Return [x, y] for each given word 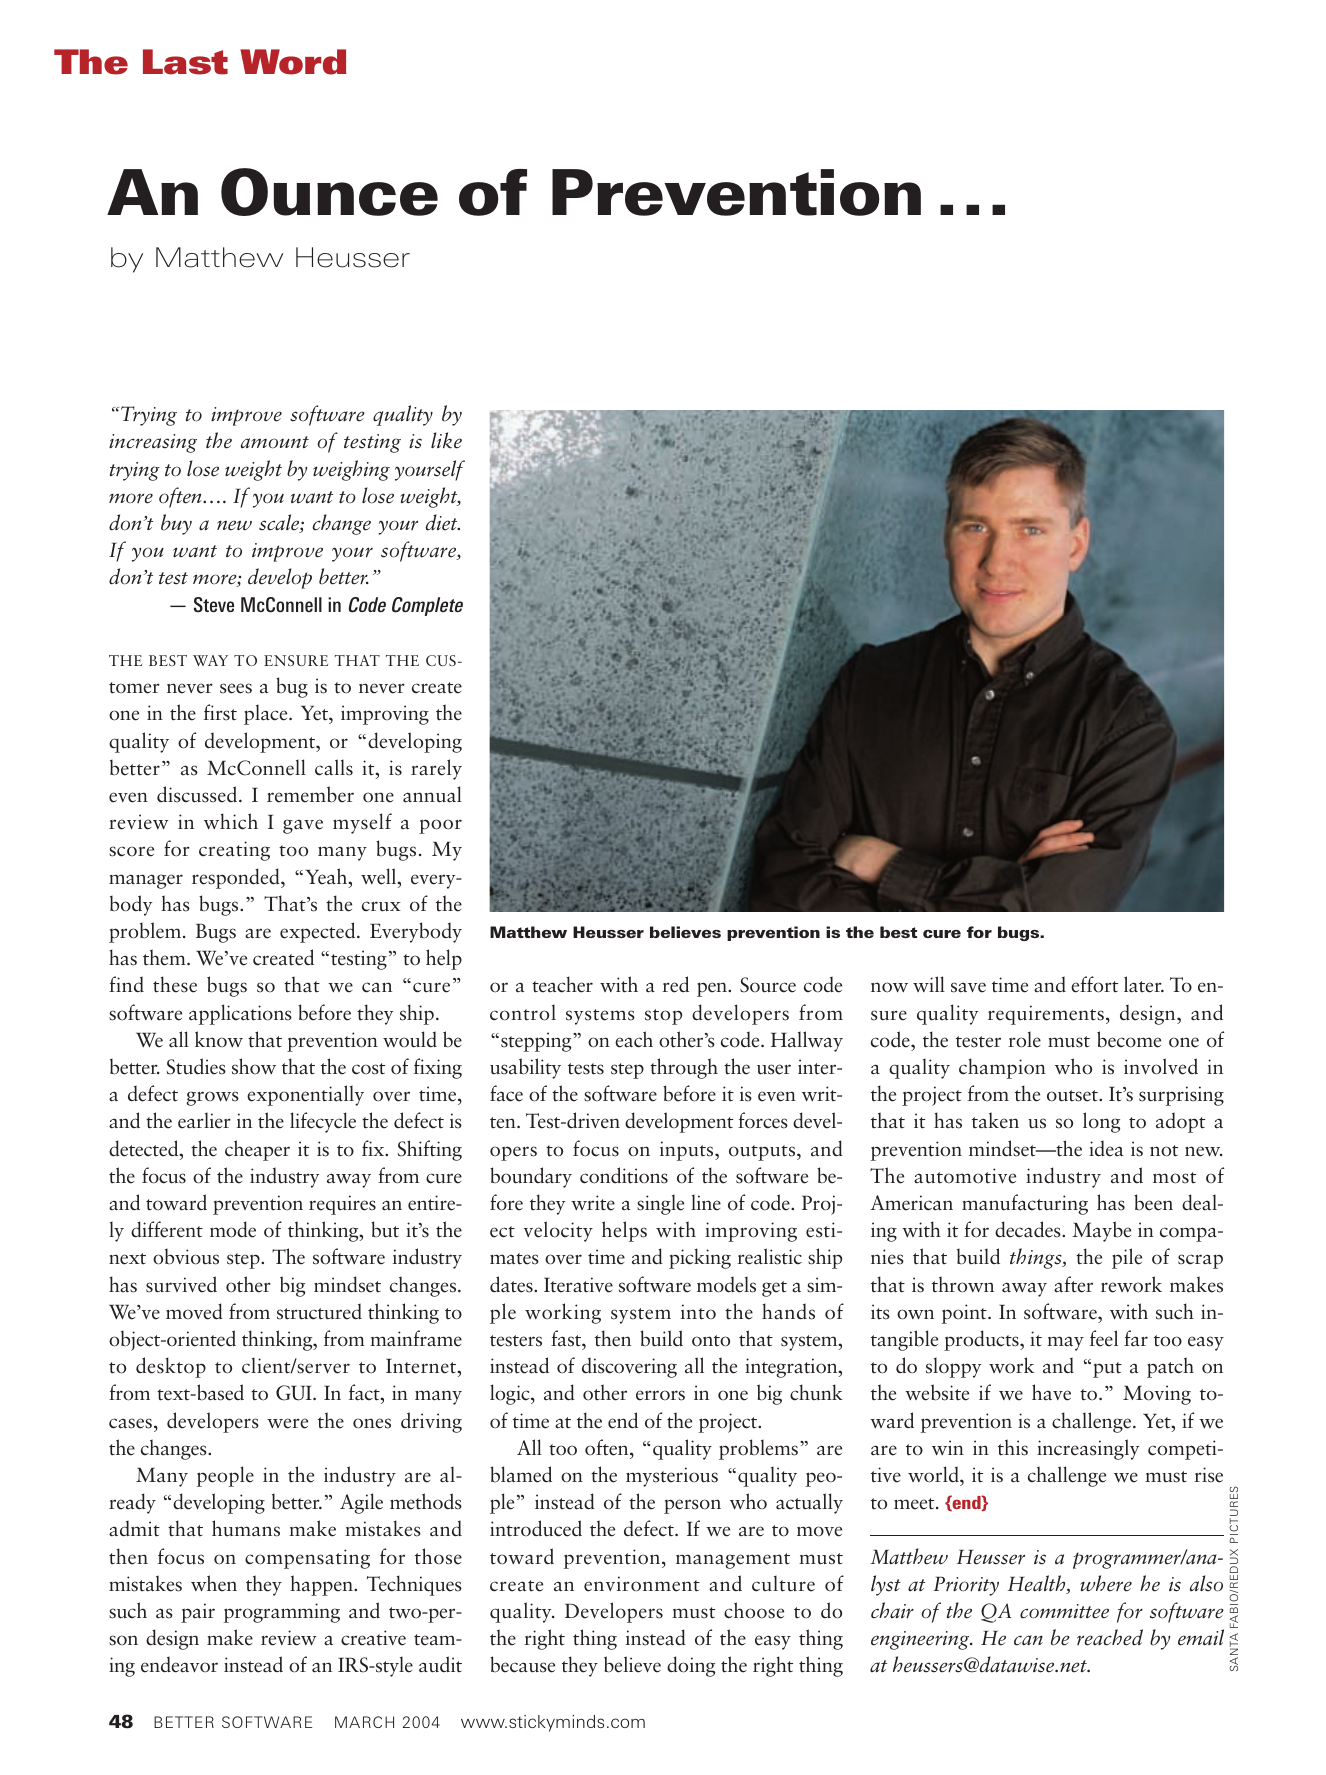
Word [293, 62]
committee [1064, 1611]
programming [282, 1613]
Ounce [329, 192]
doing [691, 1666]
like [446, 440]
